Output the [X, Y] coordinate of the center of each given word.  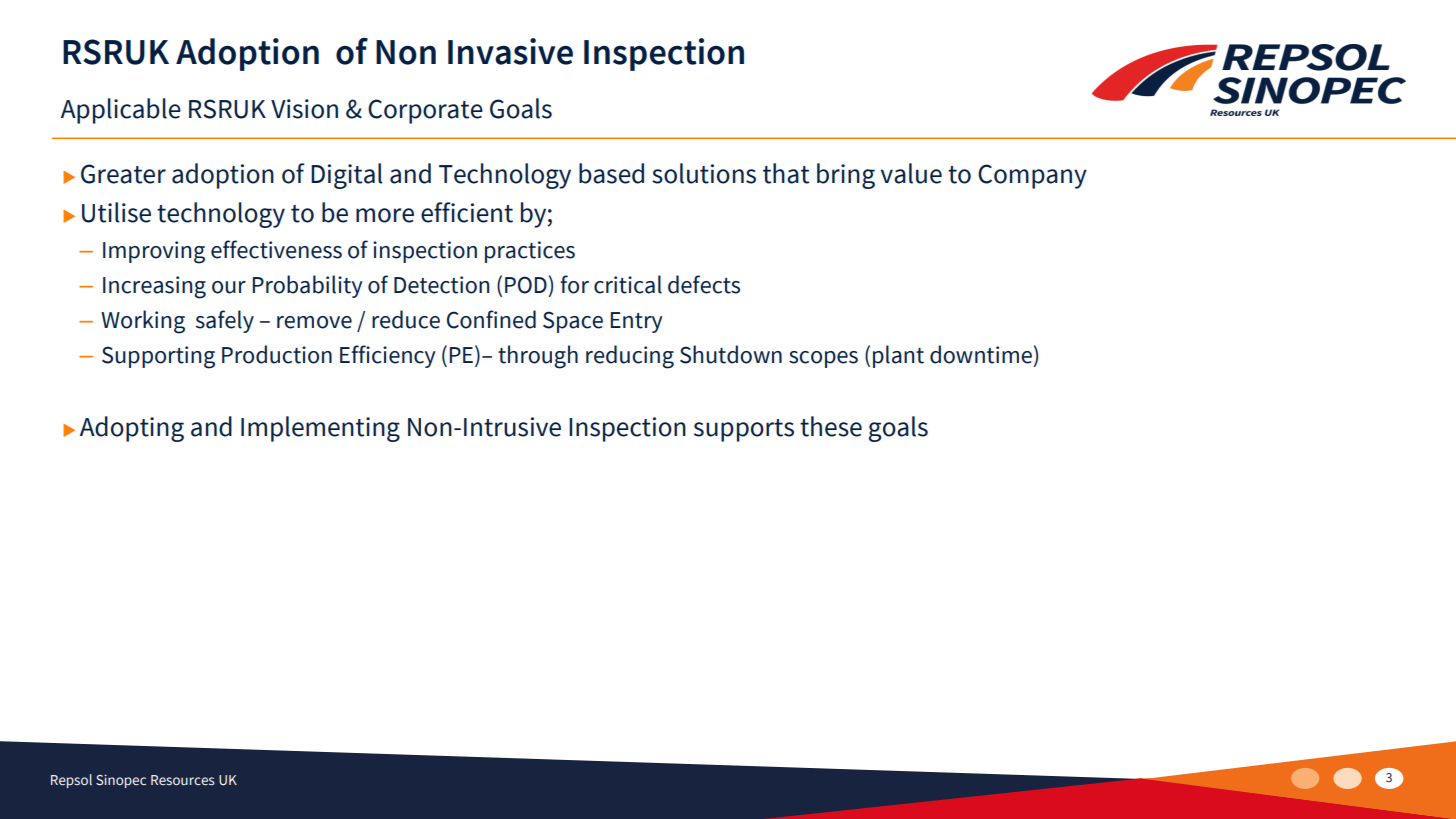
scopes [823, 359]
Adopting [132, 429]
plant [898, 356]
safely [225, 321]
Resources [182, 780]
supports [744, 430]
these [831, 426]
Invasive [510, 51]
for [574, 284]
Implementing [320, 429]
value [911, 173]
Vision [304, 109]
